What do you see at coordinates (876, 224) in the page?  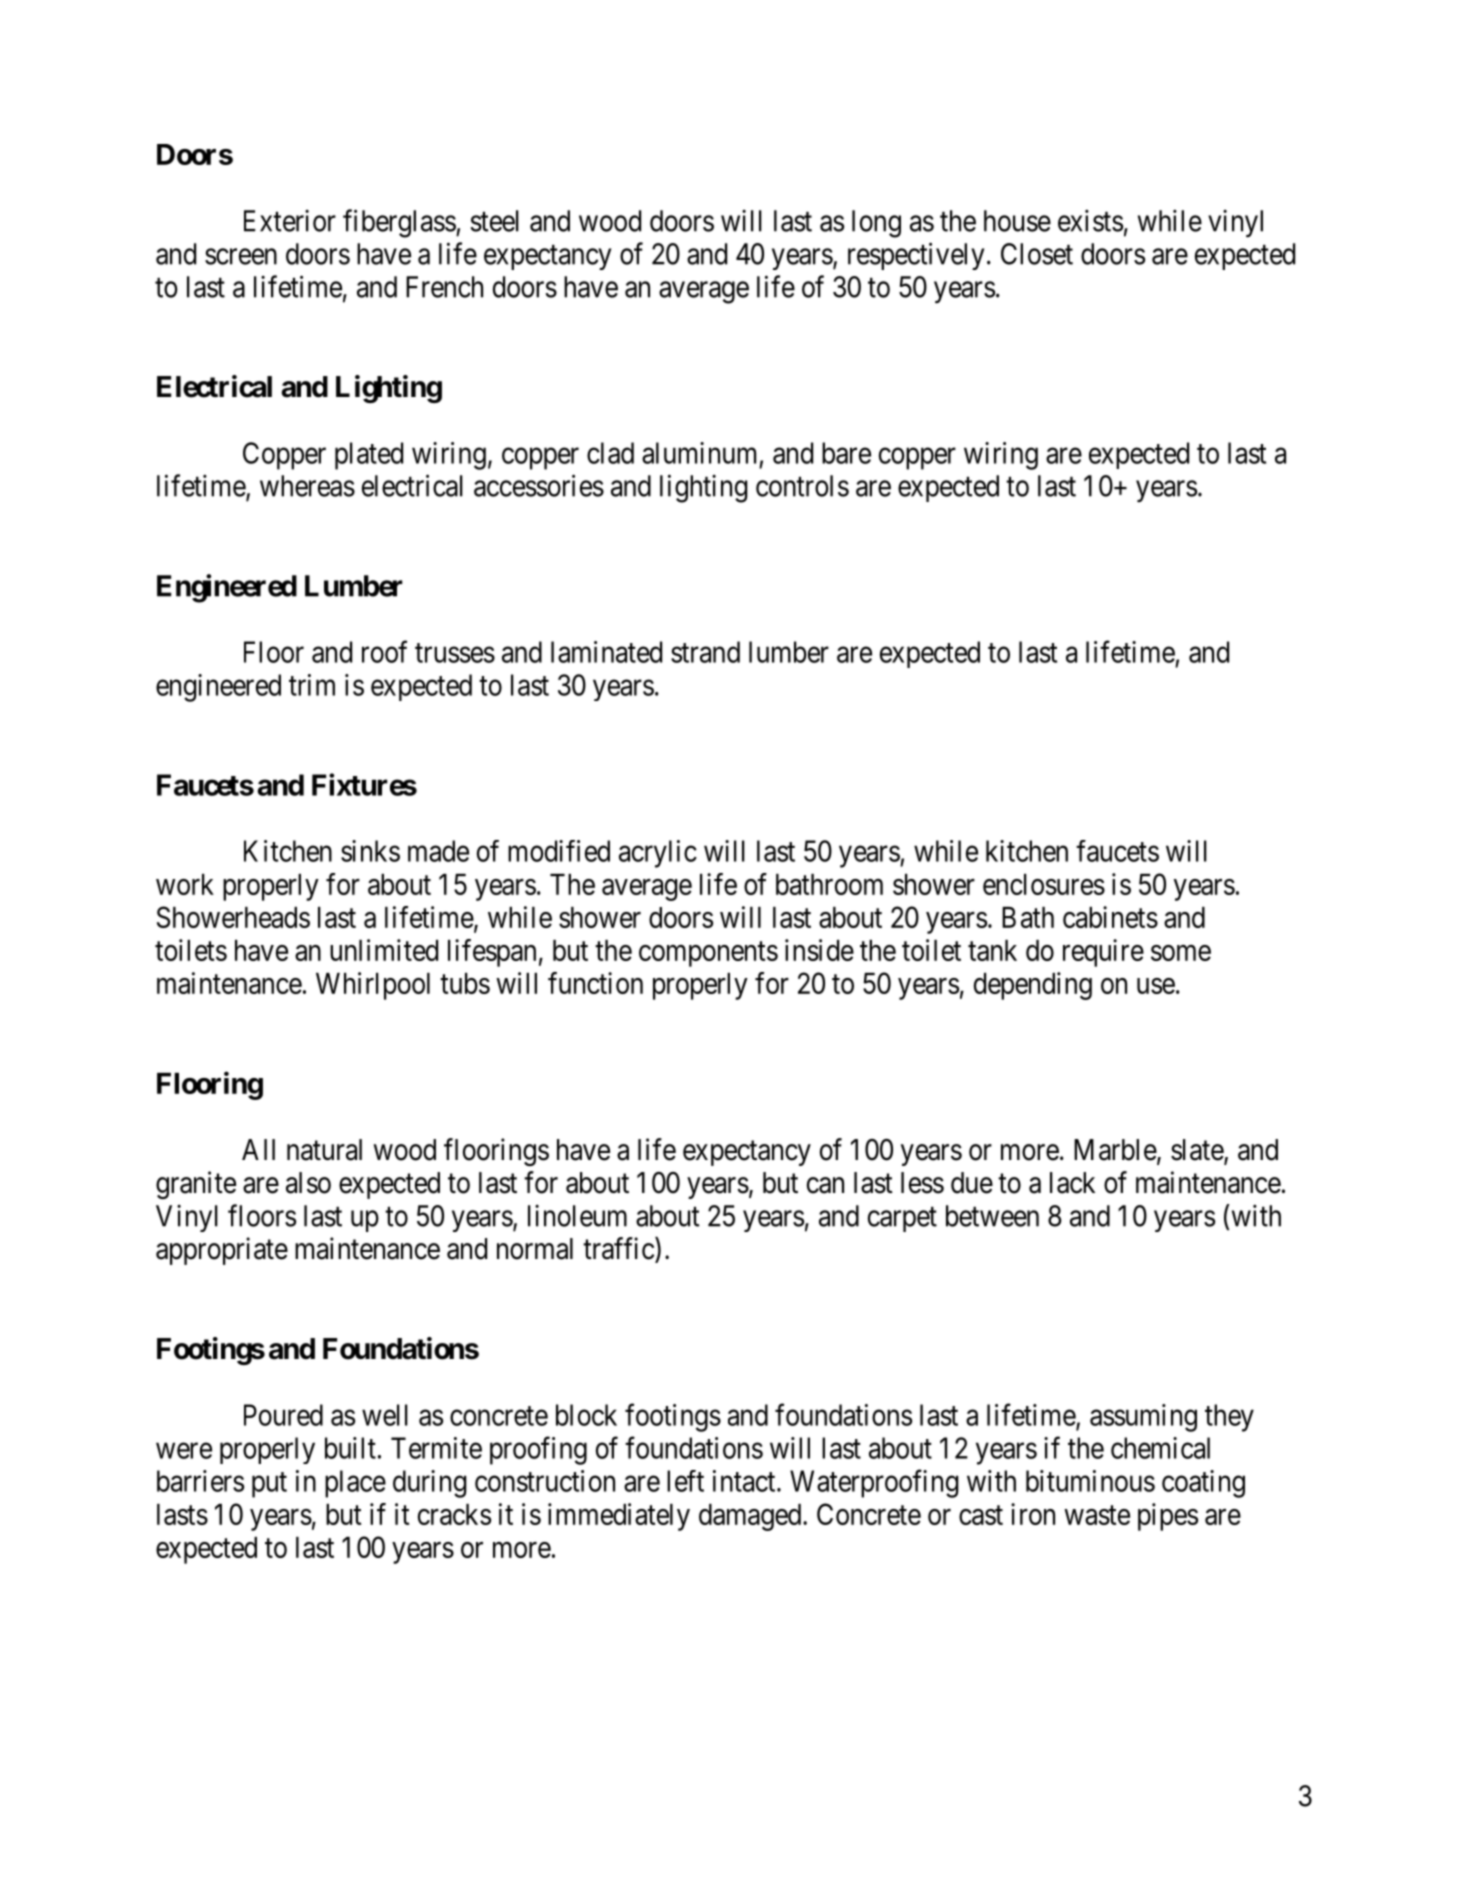 I see `long` at bounding box center [876, 224].
